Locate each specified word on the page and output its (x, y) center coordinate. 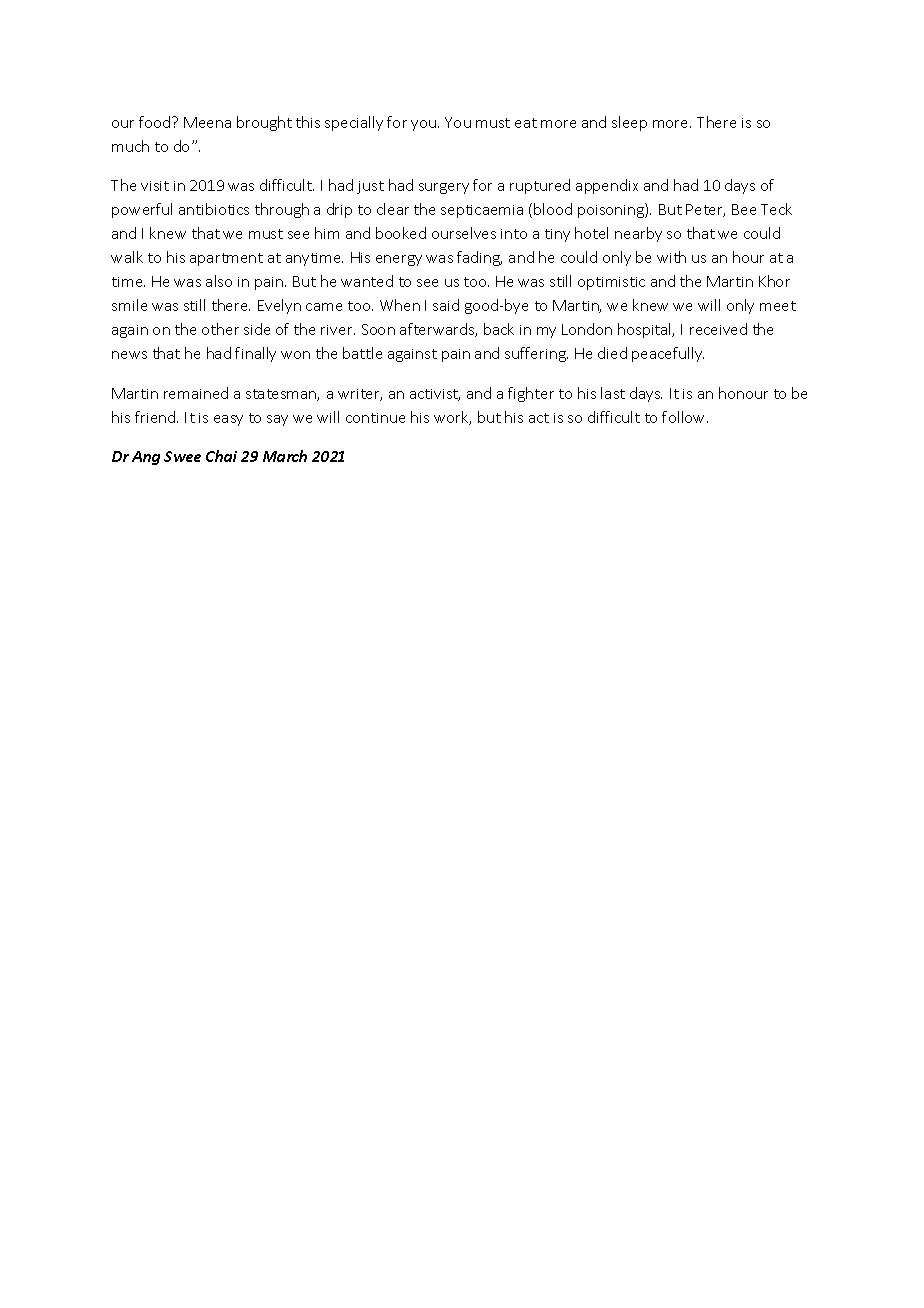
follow (685, 417)
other (220, 329)
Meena (207, 122)
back (499, 329)
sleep (629, 123)
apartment (226, 259)
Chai (221, 456)
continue (375, 418)
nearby (638, 234)
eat (526, 123)
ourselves (464, 233)
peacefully (668, 354)
